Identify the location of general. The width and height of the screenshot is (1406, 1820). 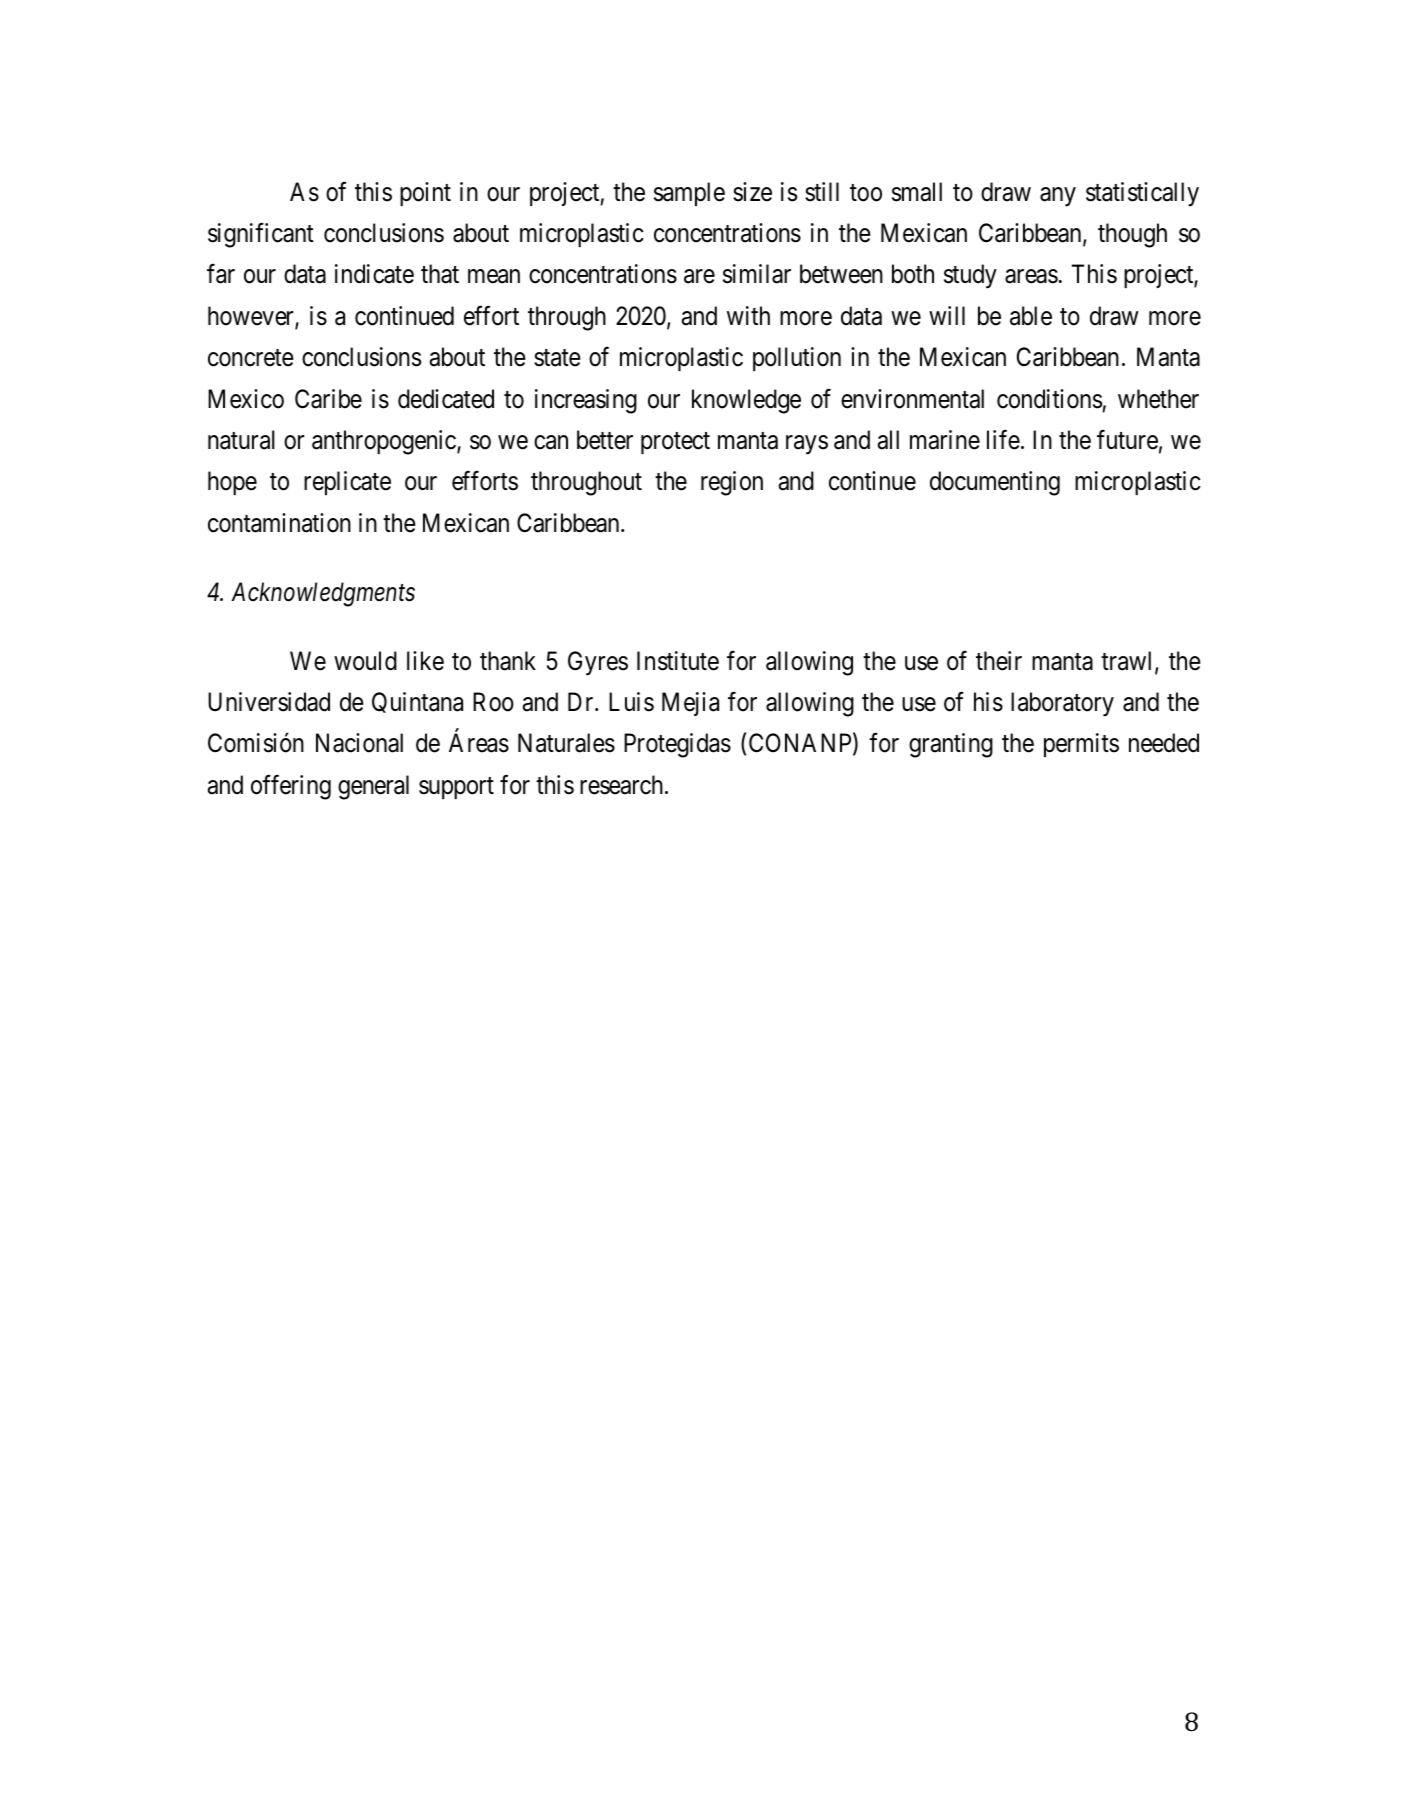
(373, 787).
